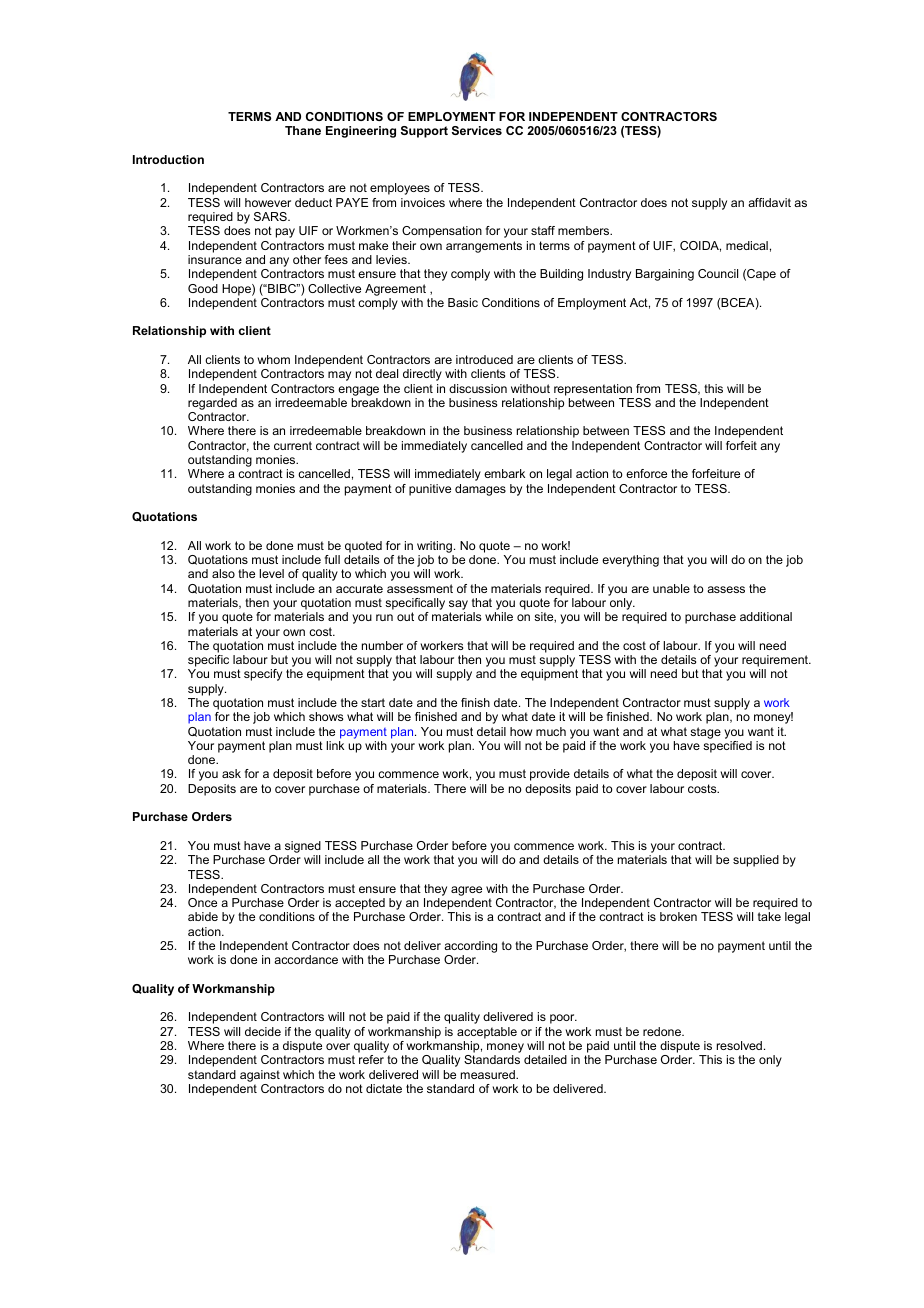 Image resolution: width=924 pixels, height=1308 pixels. What do you see at coordinates (260, 1076) in the screenshot?
I see `against` at bounding box center [260, 1076].
